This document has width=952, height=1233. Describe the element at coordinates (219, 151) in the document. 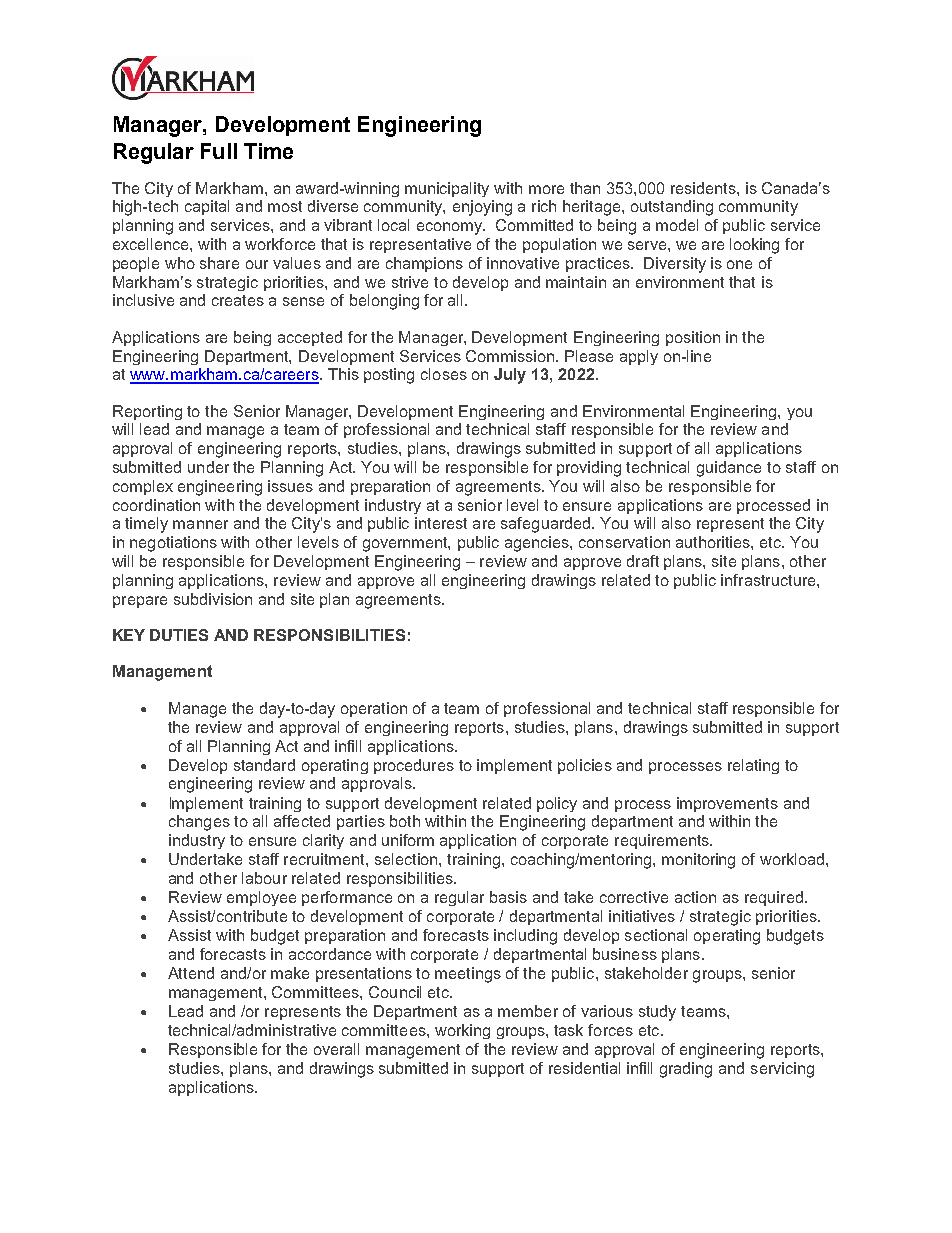

I see `Full` at that location.
